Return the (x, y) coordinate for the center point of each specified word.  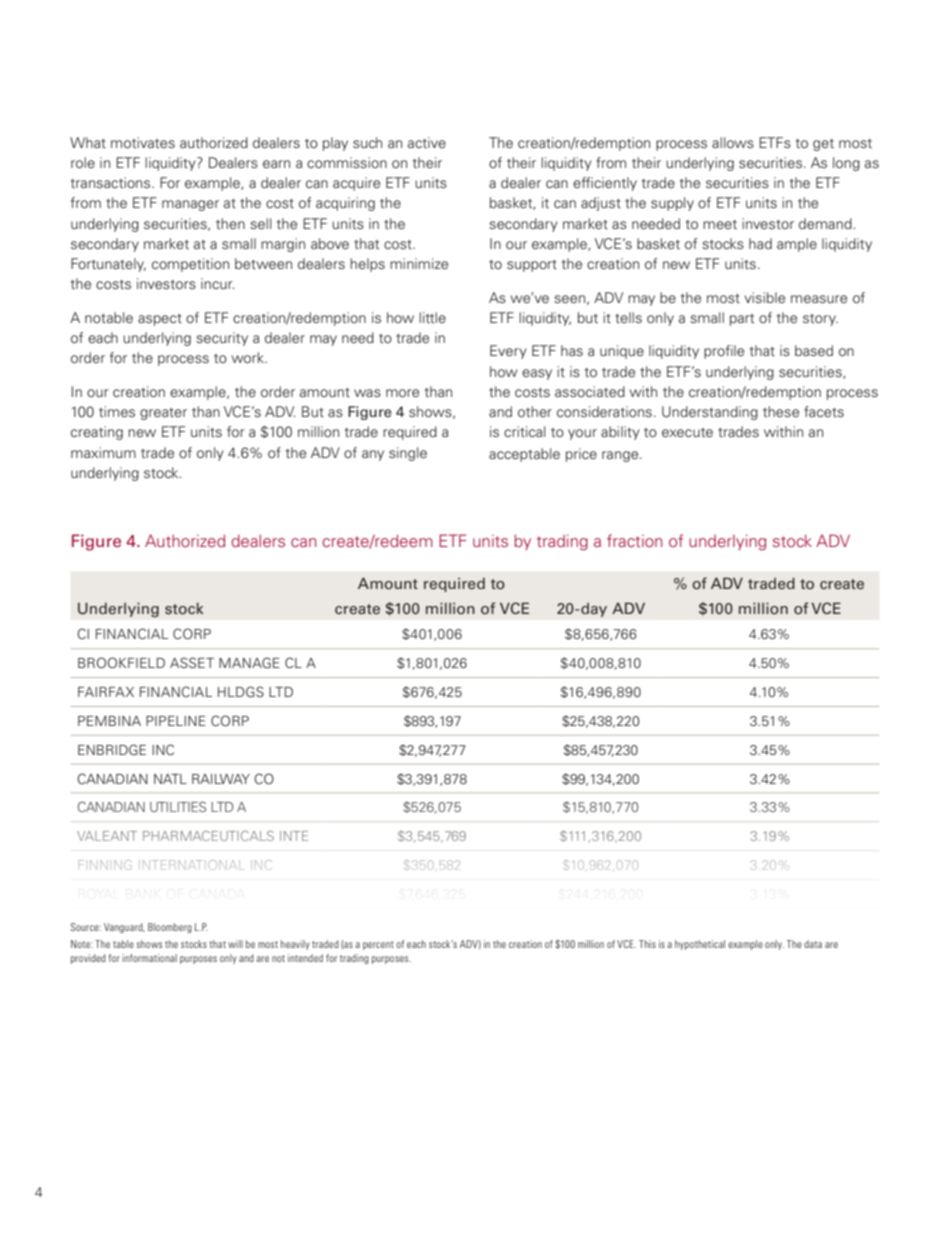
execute (687, 432)
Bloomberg (170, 928)
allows (733, 142)
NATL (170, 779)
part (742, 320)
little (432, 317)
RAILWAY (221, 779)
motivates (143, 142)
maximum (103, 452)
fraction (634, 540)
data (813, 944)
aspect (160, 320)
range (621, 456)
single (408, 454)
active (427, 142)
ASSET (192, 662)
